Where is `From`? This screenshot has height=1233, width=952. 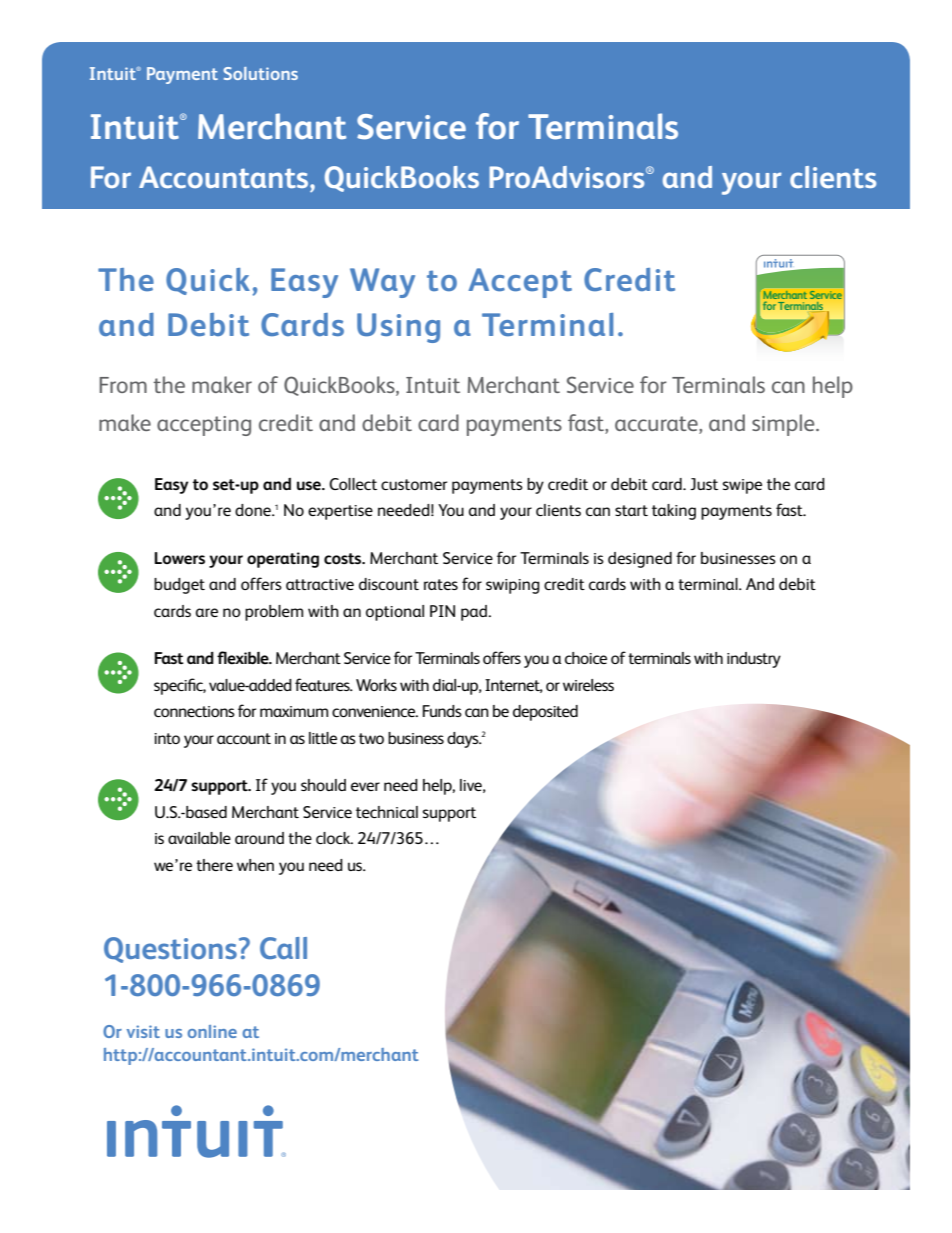
From is located at coordinates (123, 385).
